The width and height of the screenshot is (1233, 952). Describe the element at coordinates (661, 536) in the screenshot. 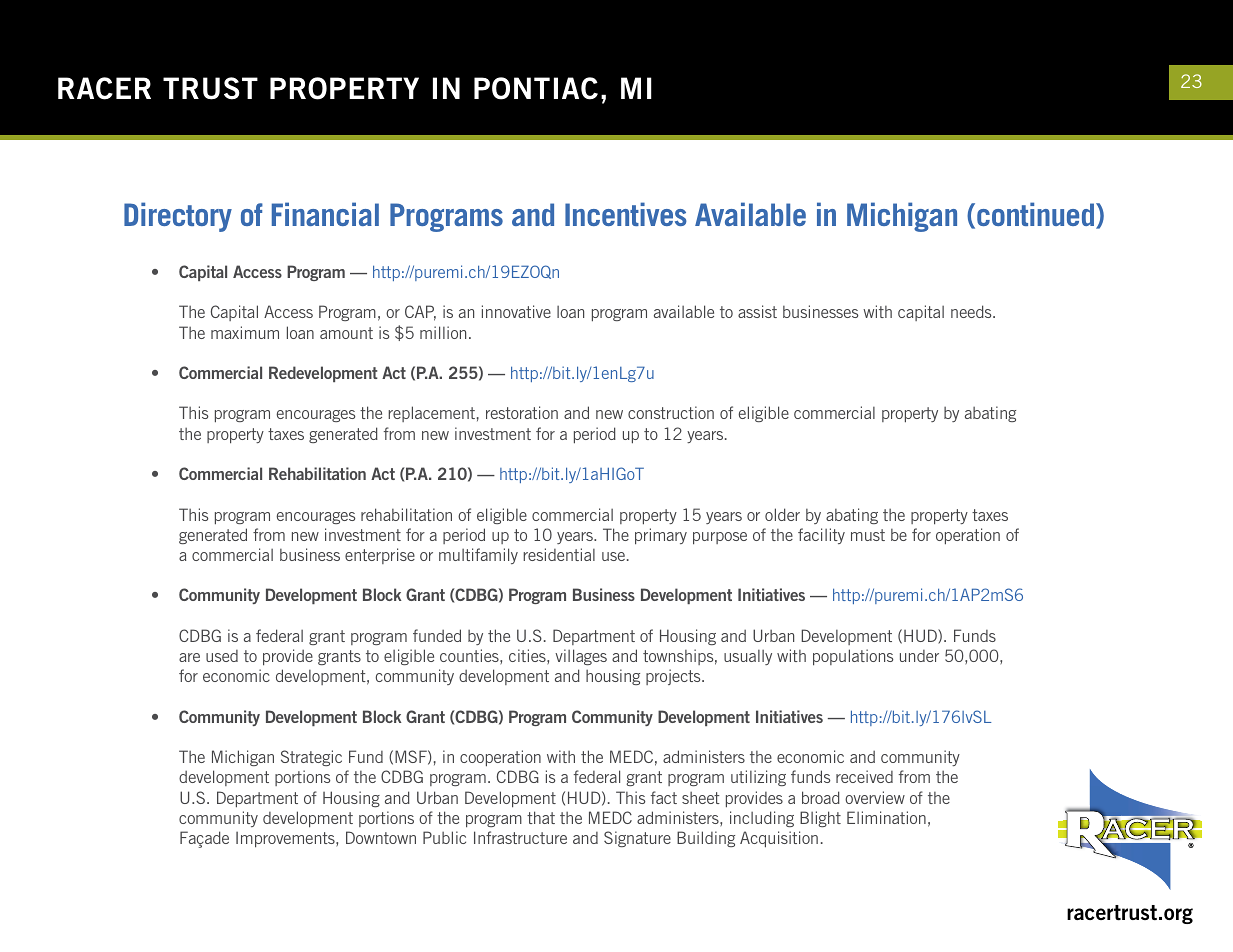

I see `primary` at that location.
